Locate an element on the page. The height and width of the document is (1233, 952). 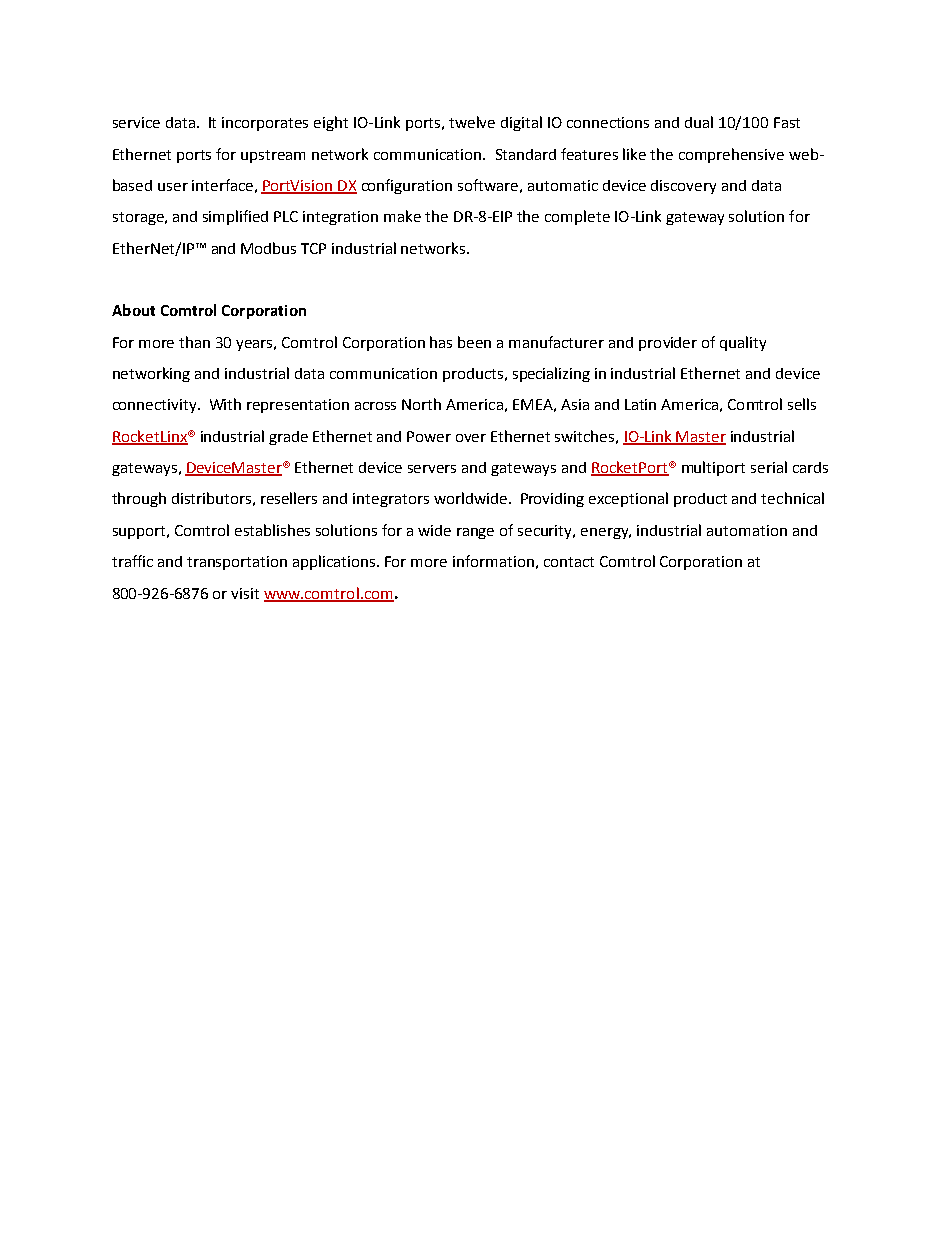
sells is located at coordinates (802, 404).
